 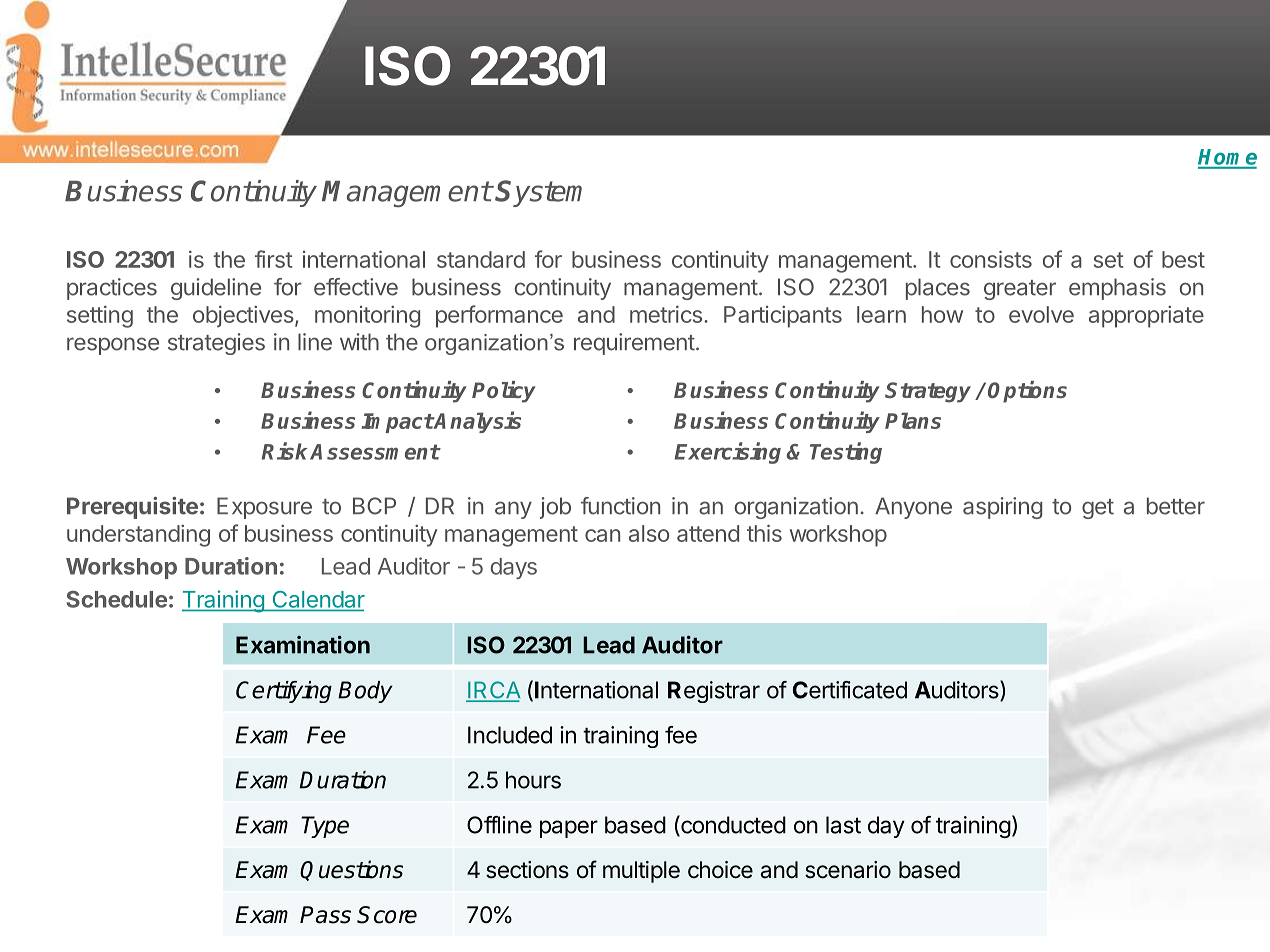 I want to click on Pass, so click(x=325, y=915).
